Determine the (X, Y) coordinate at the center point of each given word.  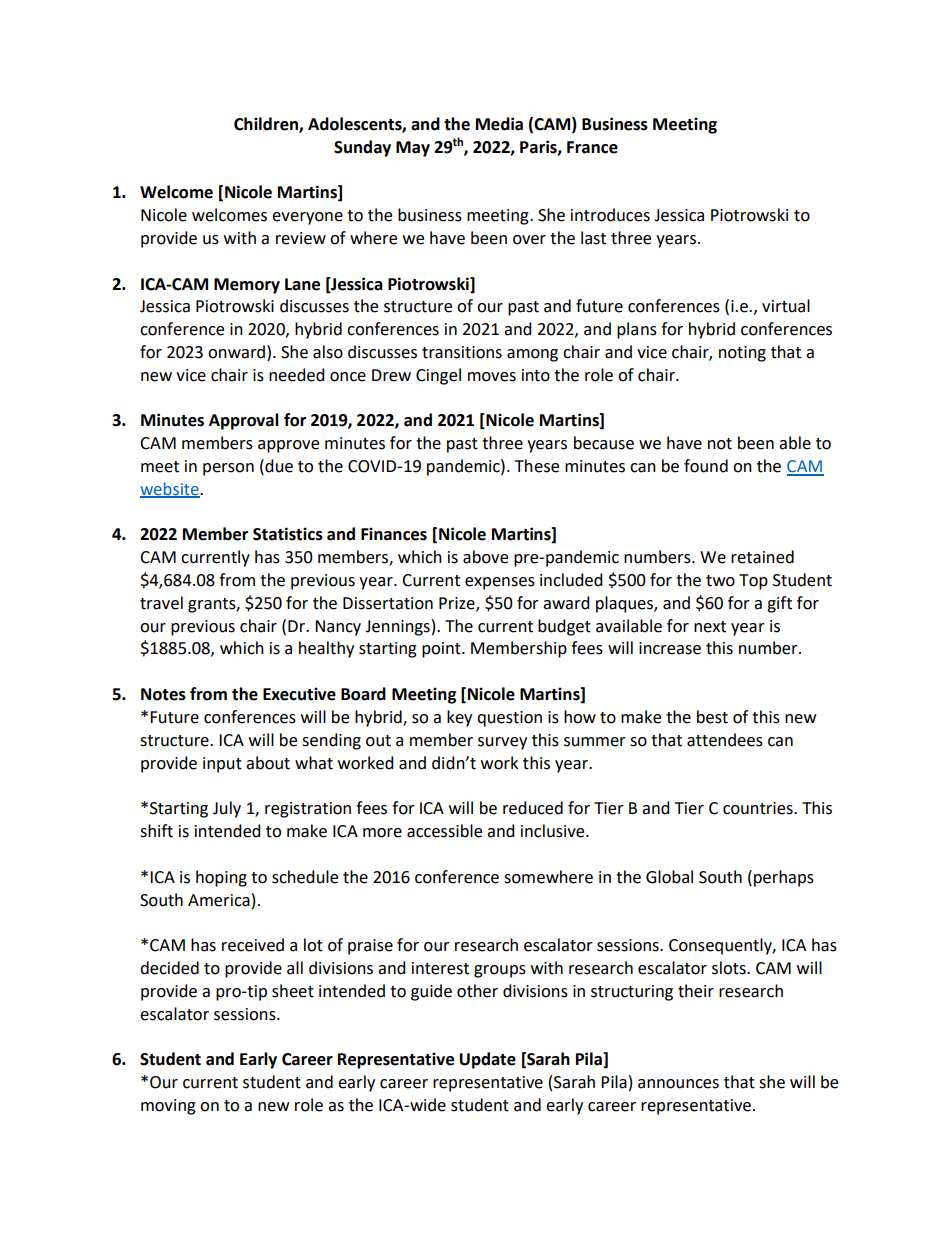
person (228, 469)
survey (502, 743)
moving (168, 1107)
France (592, 147)
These (537, 466)
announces (678, 1084)
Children (267, 125)
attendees (725, 740)
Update (488, 1060)
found (706, 466)
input (222, 765)
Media (499, 124)
